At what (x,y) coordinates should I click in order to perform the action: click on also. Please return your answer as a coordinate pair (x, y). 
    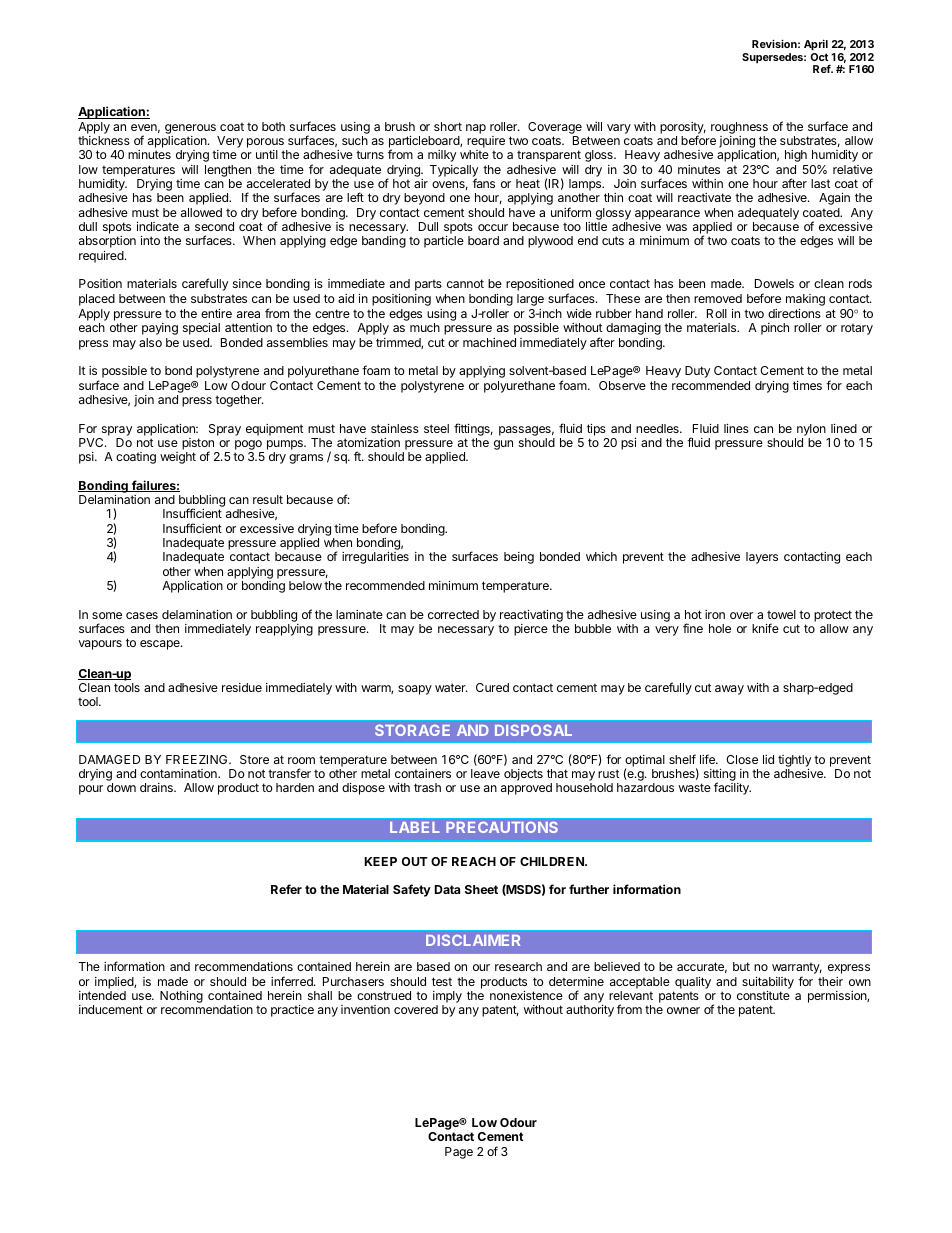
    Looking at the image, I should click on (150, 342).
